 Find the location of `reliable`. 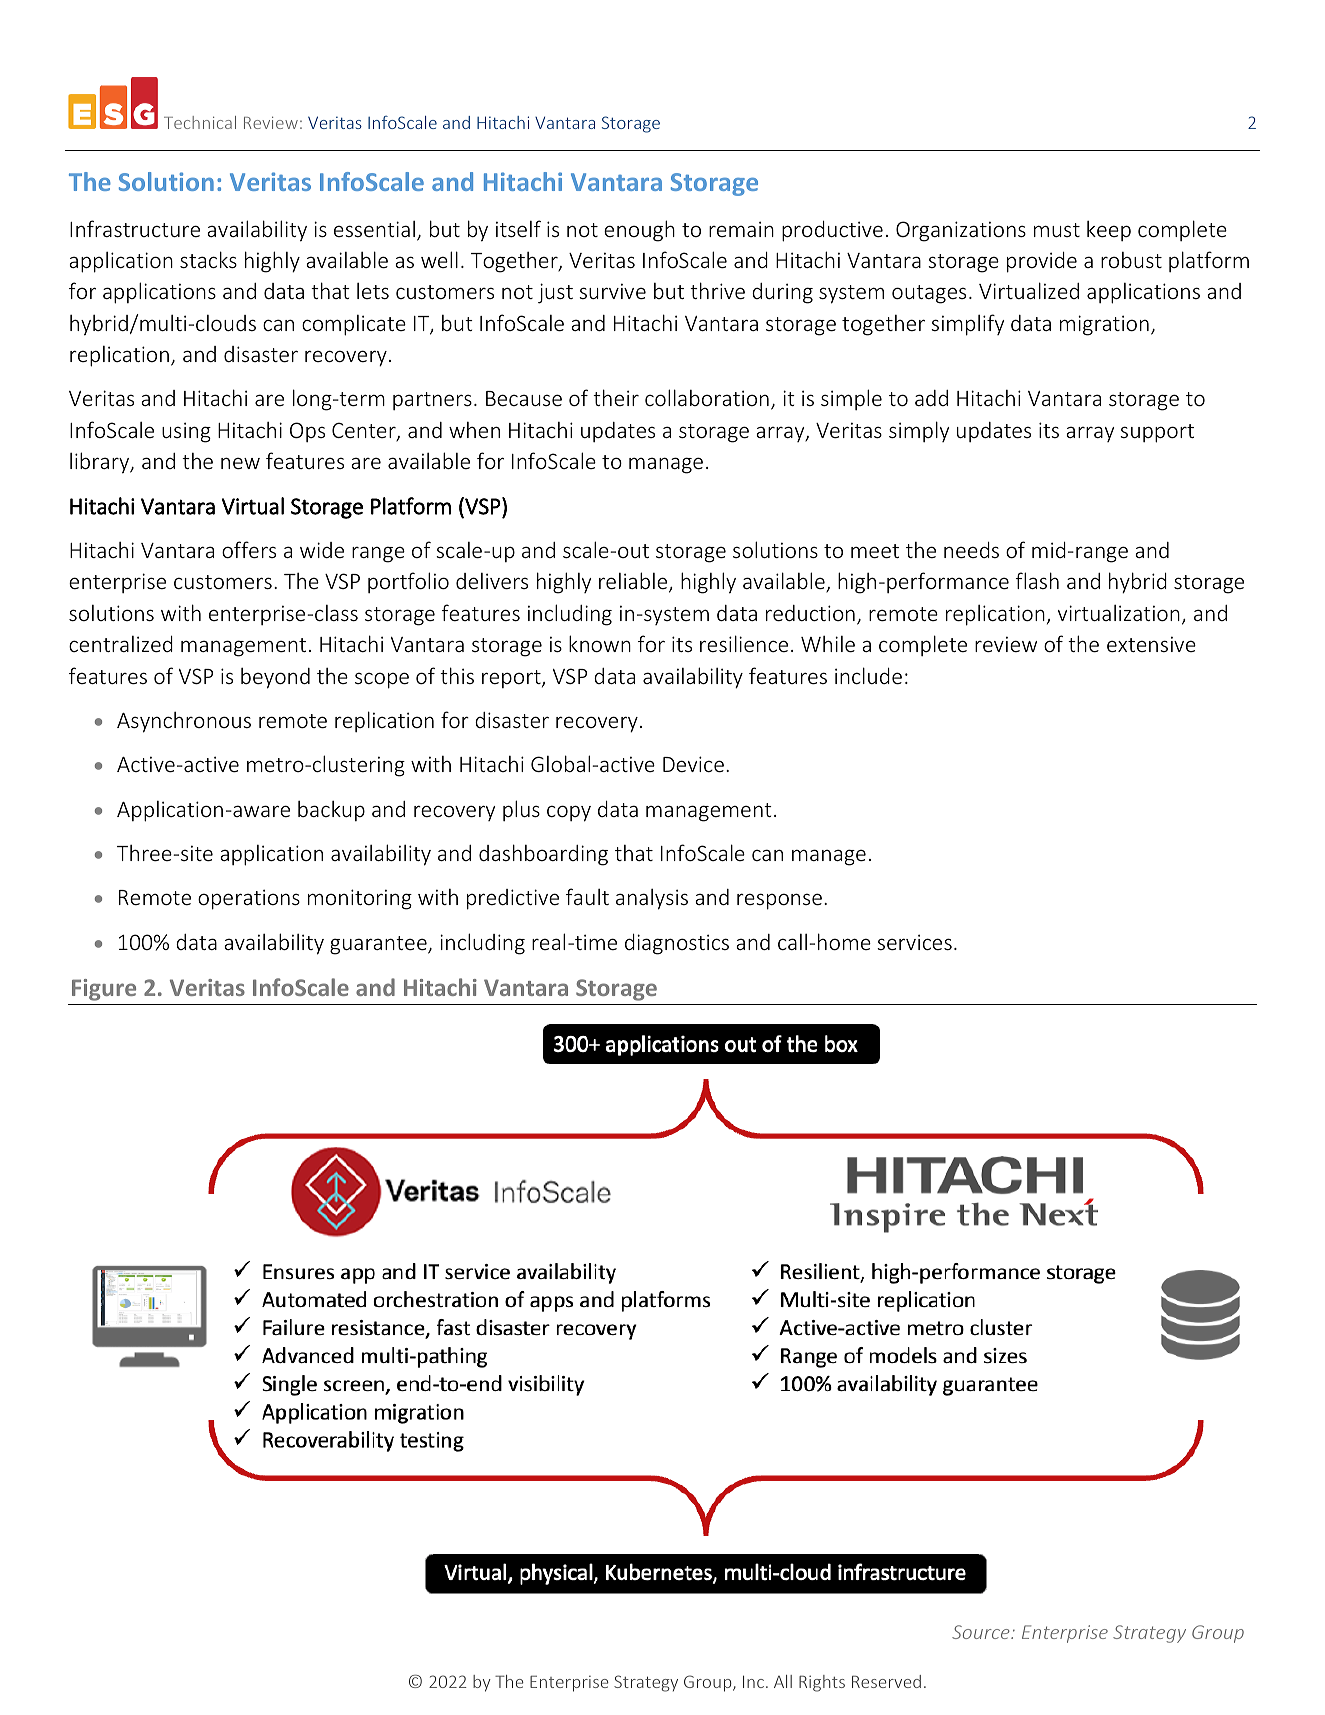

reliable is located at coordinates (634, 582).
